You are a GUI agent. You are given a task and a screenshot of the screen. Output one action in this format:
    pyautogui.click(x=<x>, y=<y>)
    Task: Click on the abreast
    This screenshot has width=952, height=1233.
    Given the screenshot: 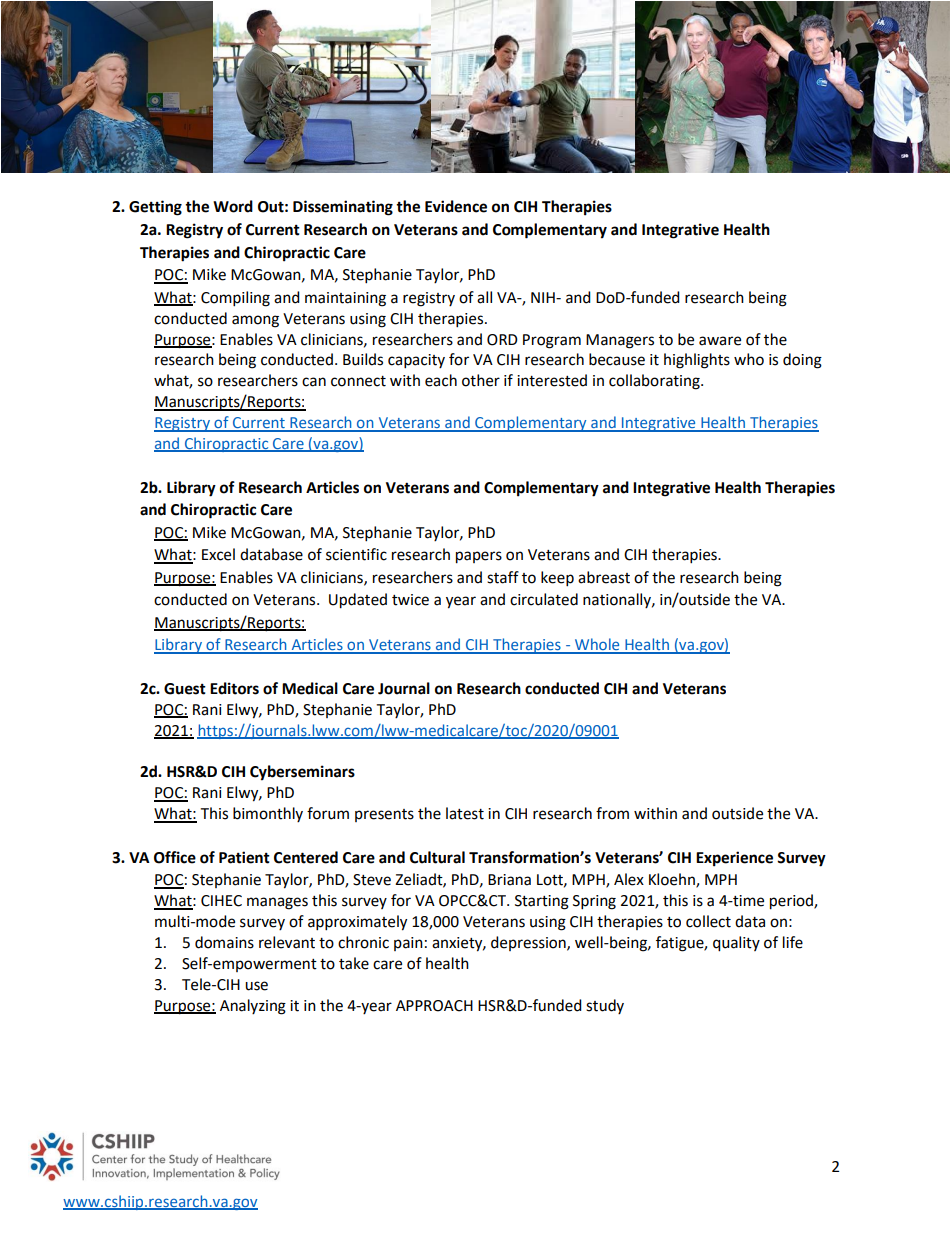 What is the action you would take?
    pyautogui.click(x=604, y=577)
